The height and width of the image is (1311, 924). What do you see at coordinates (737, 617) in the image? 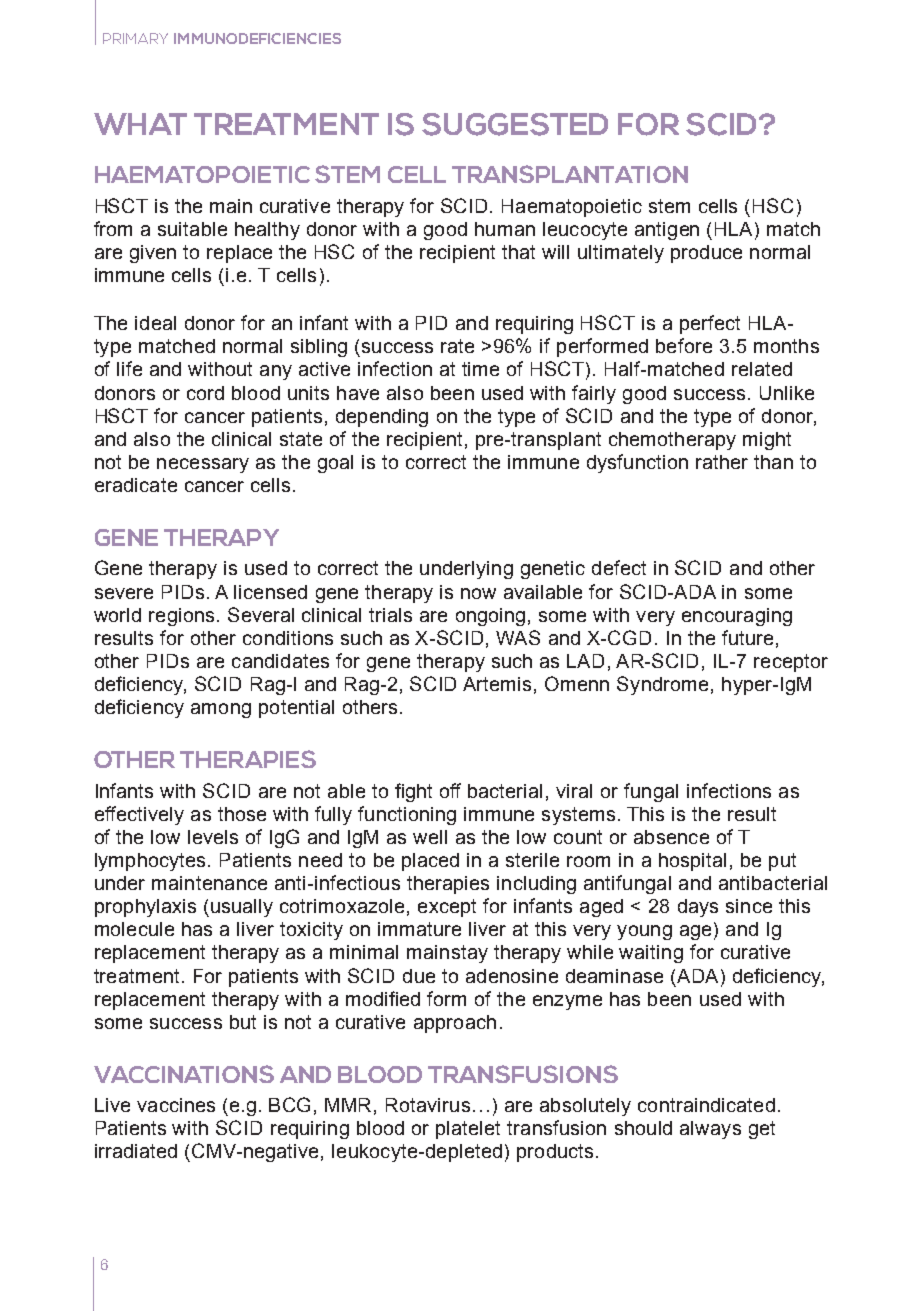
I see `encouraging` at bounding box center [737, 617].
